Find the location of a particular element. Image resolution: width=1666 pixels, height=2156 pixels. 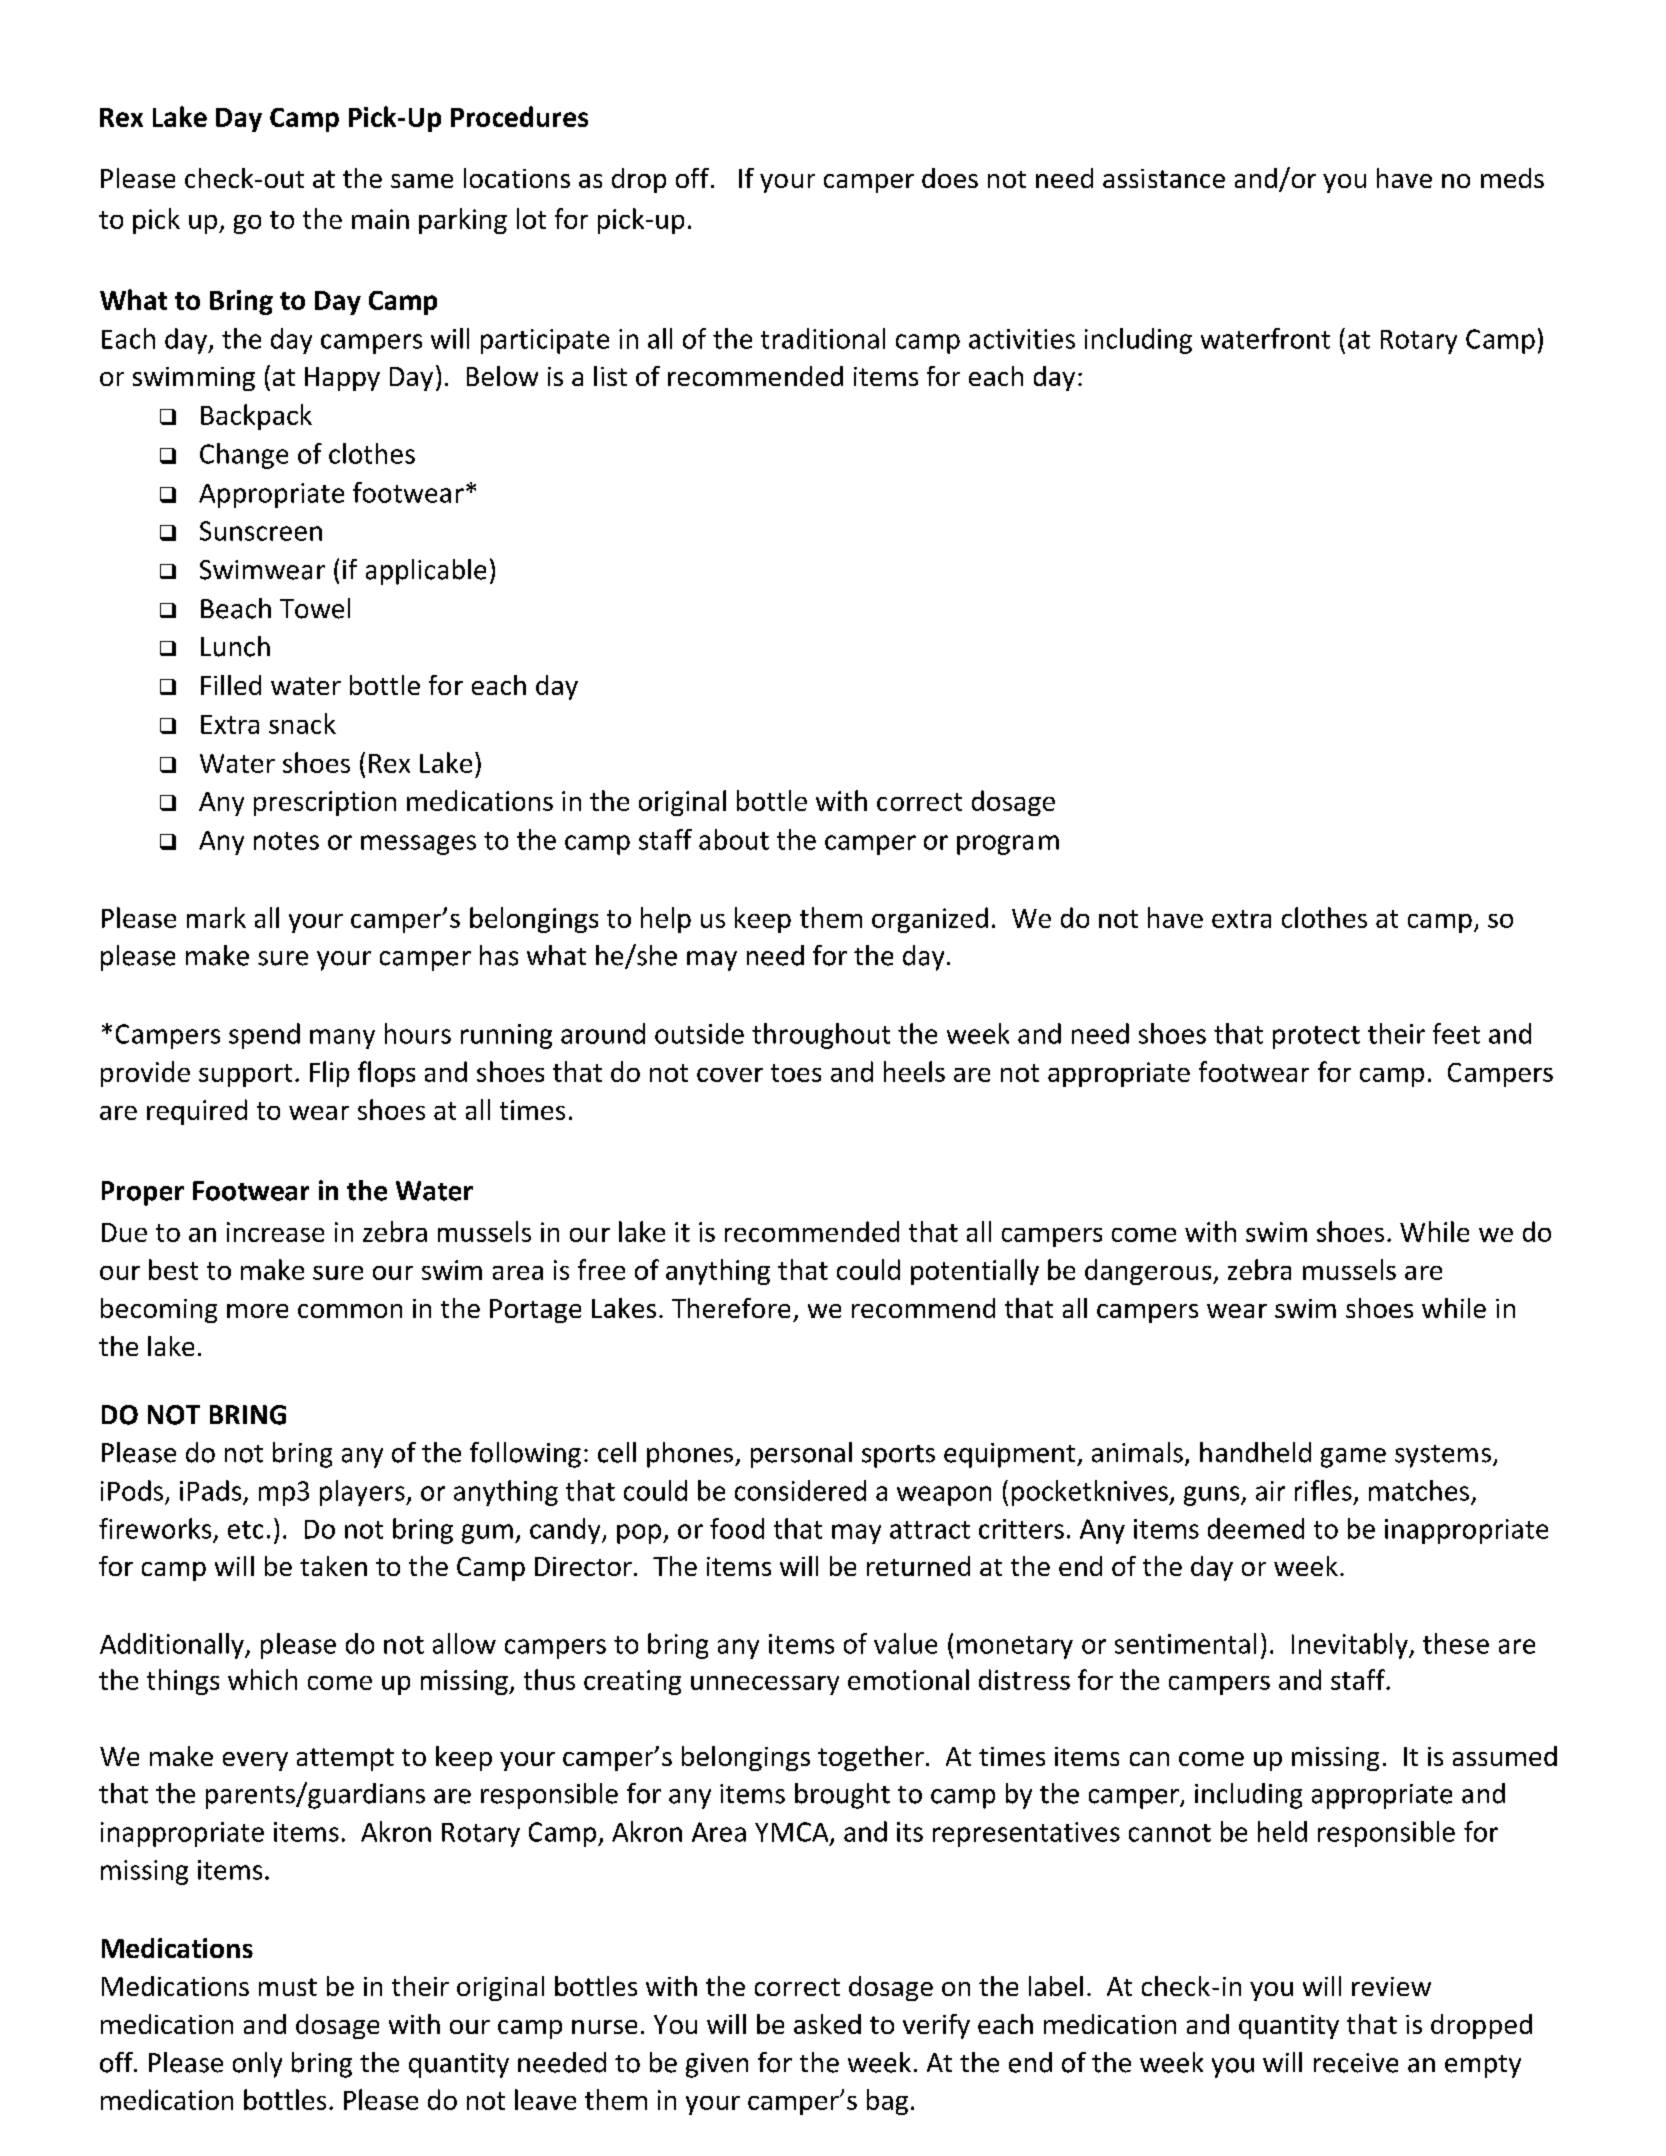

Towel is located at coordinates (315, 608).
